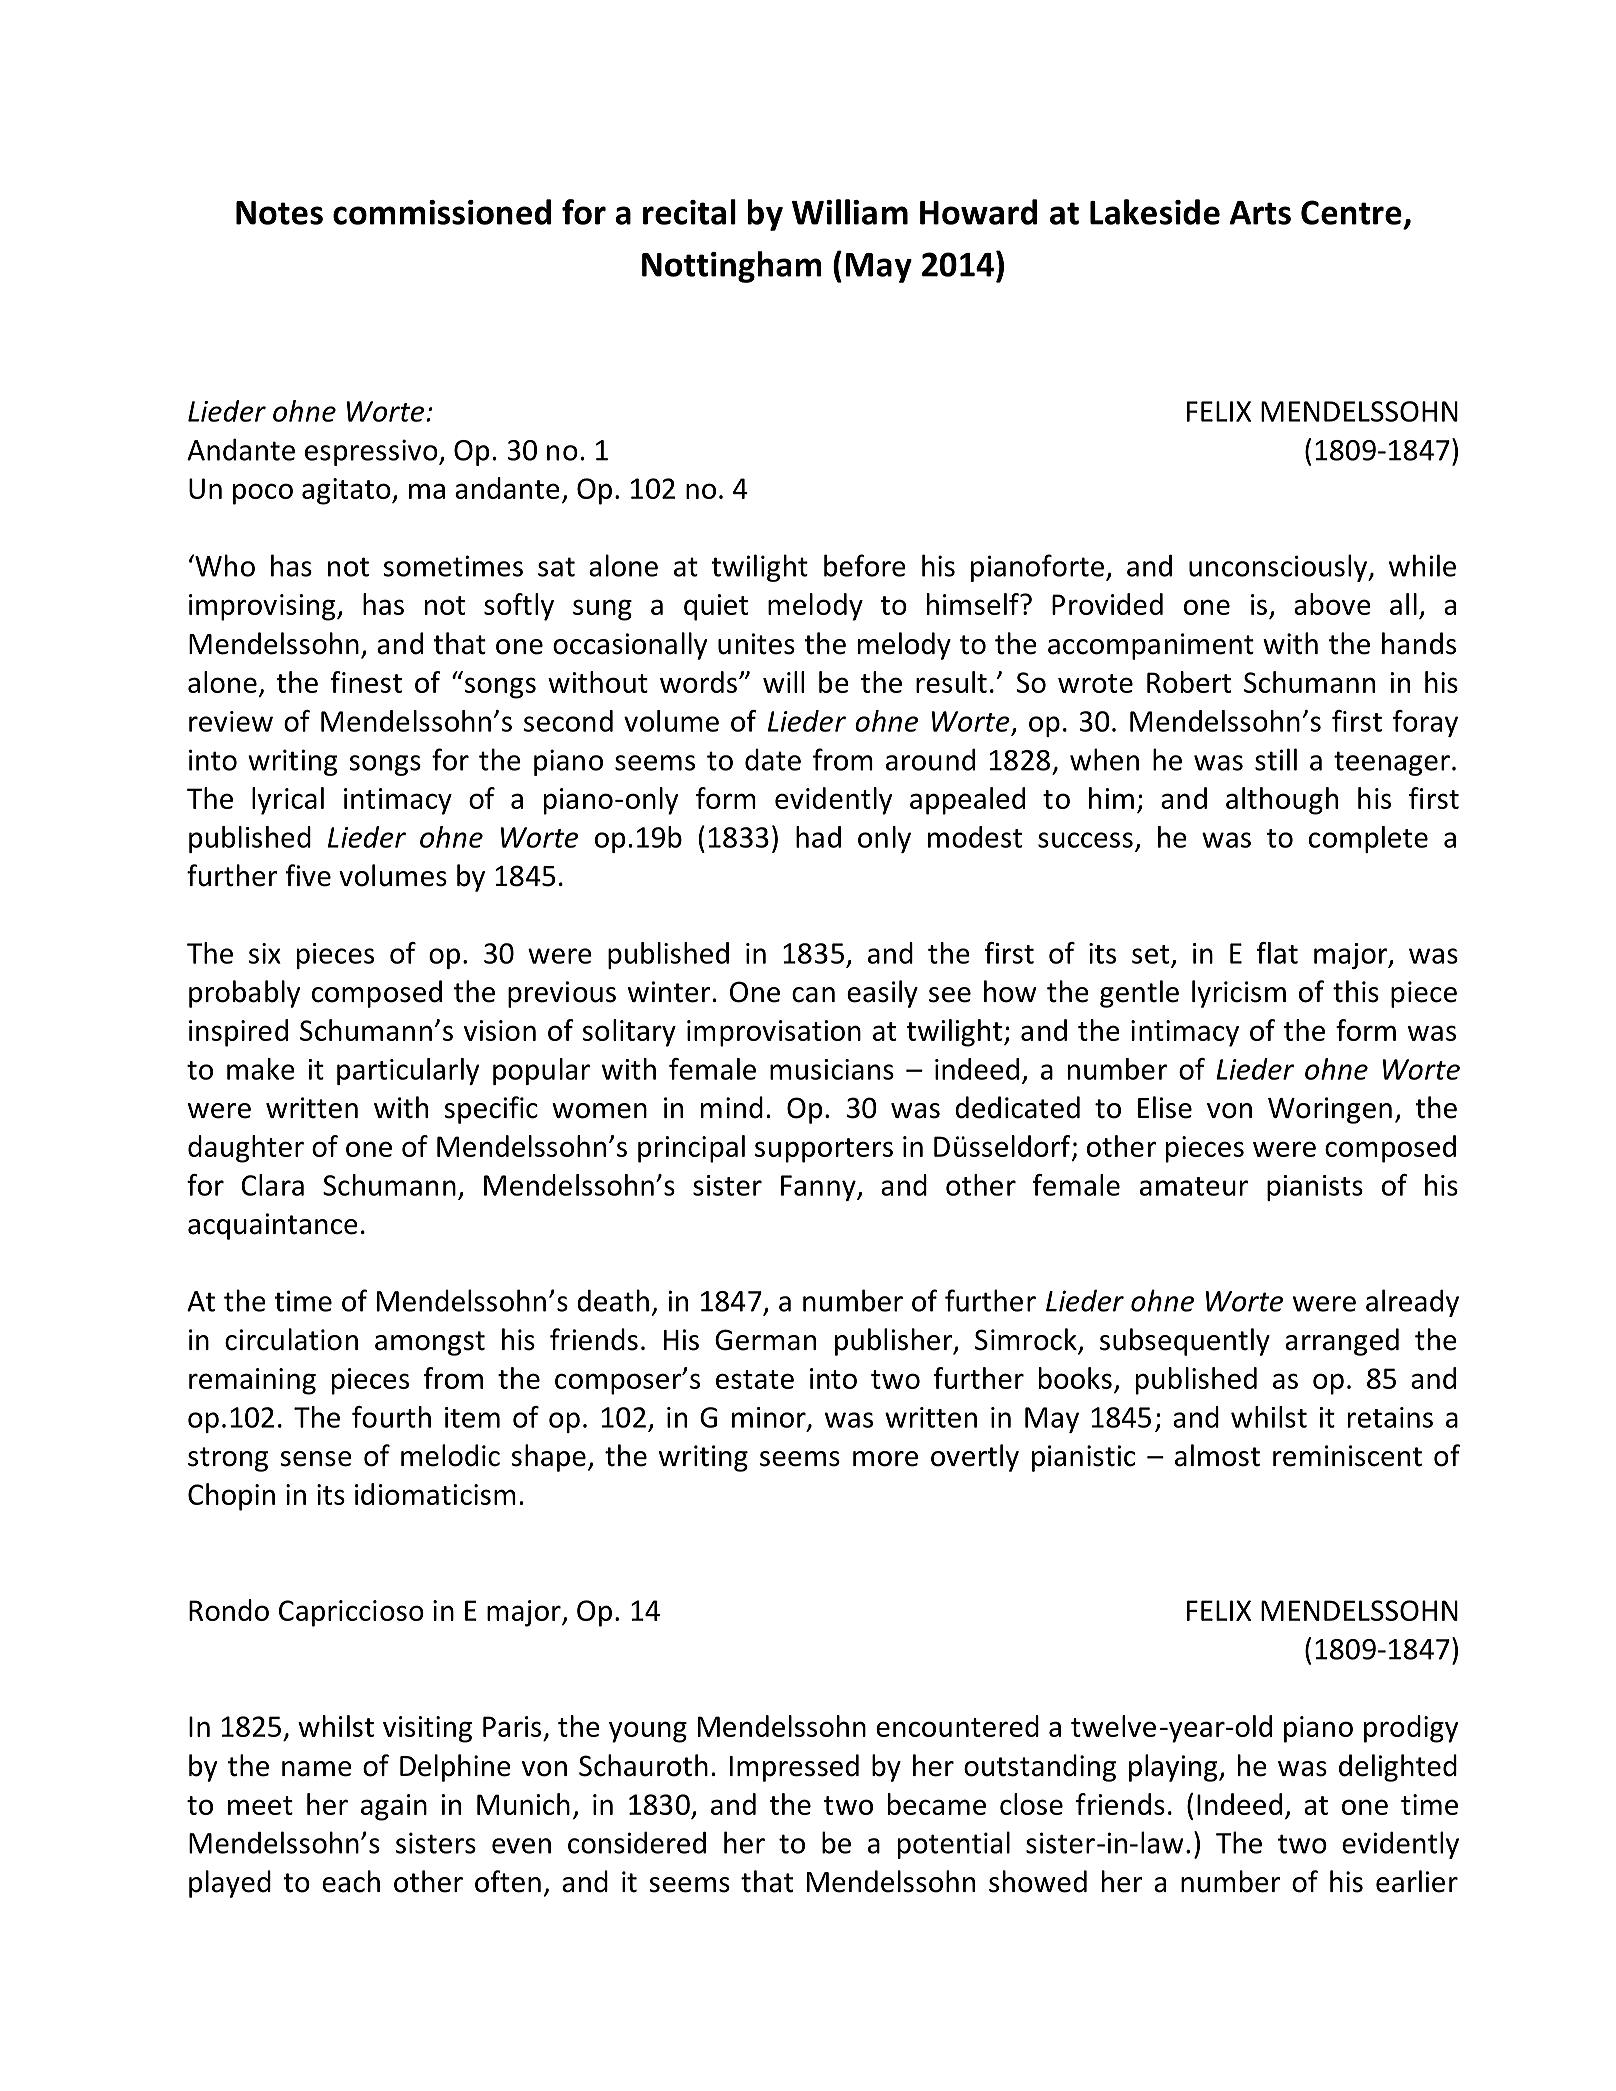 This page has width=1616, height=2091. Describe the element at coordinates (756, 644) in the page. I see `unites` at that location.
